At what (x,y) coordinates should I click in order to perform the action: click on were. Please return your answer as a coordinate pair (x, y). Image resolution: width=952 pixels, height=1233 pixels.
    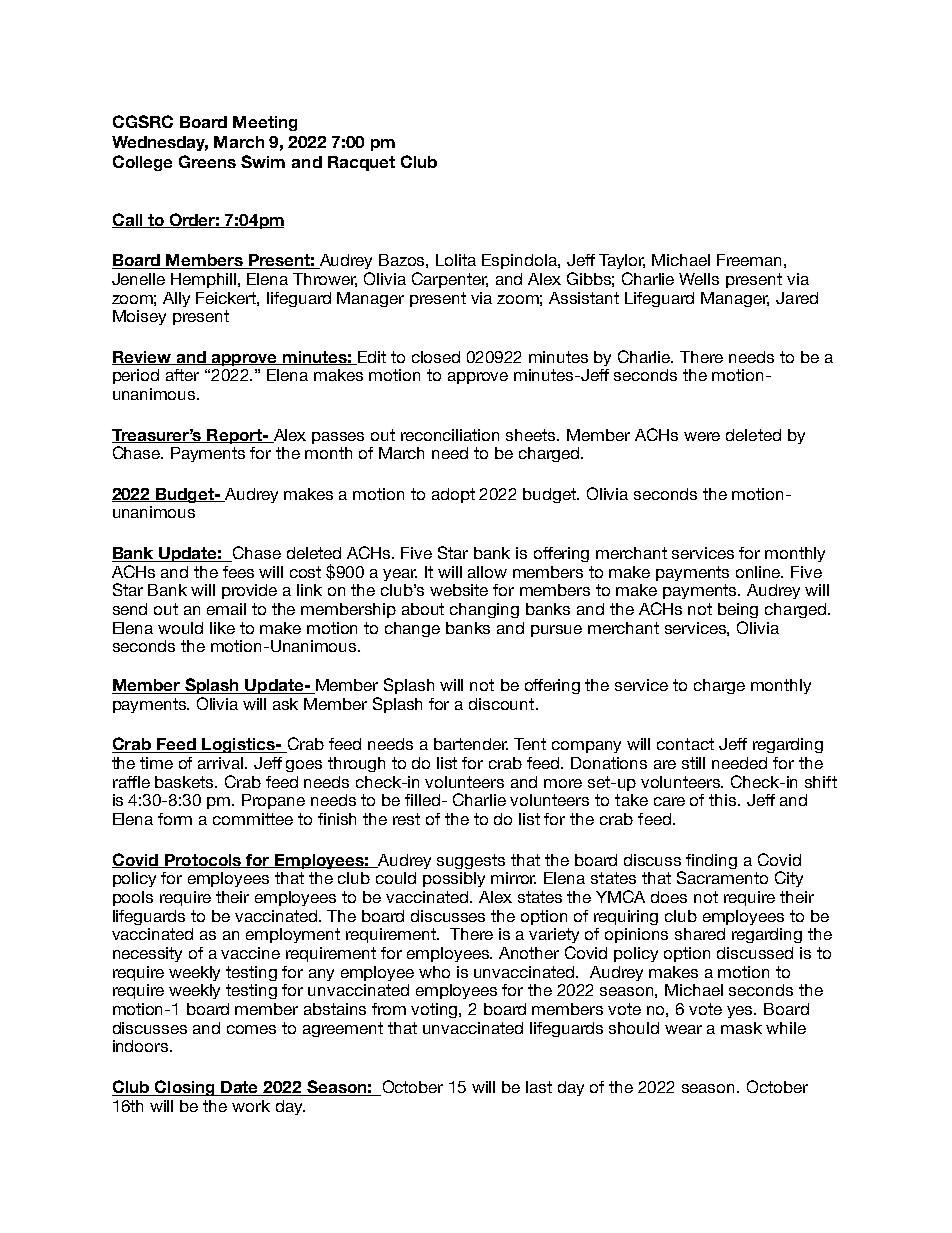
    Looking at the image, I should click on (702, 436).
